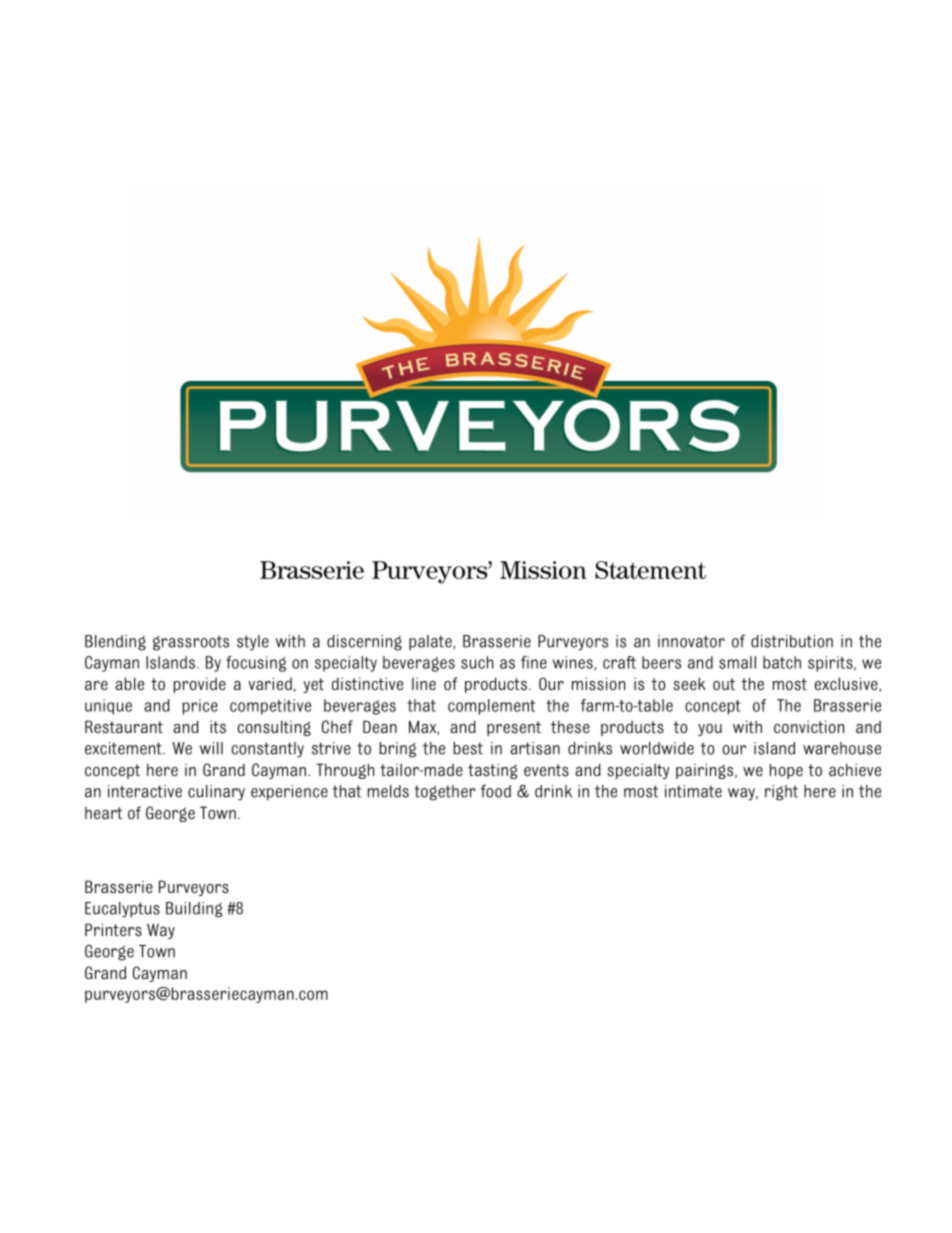  I want to click on distribution, so click(792, 641).
